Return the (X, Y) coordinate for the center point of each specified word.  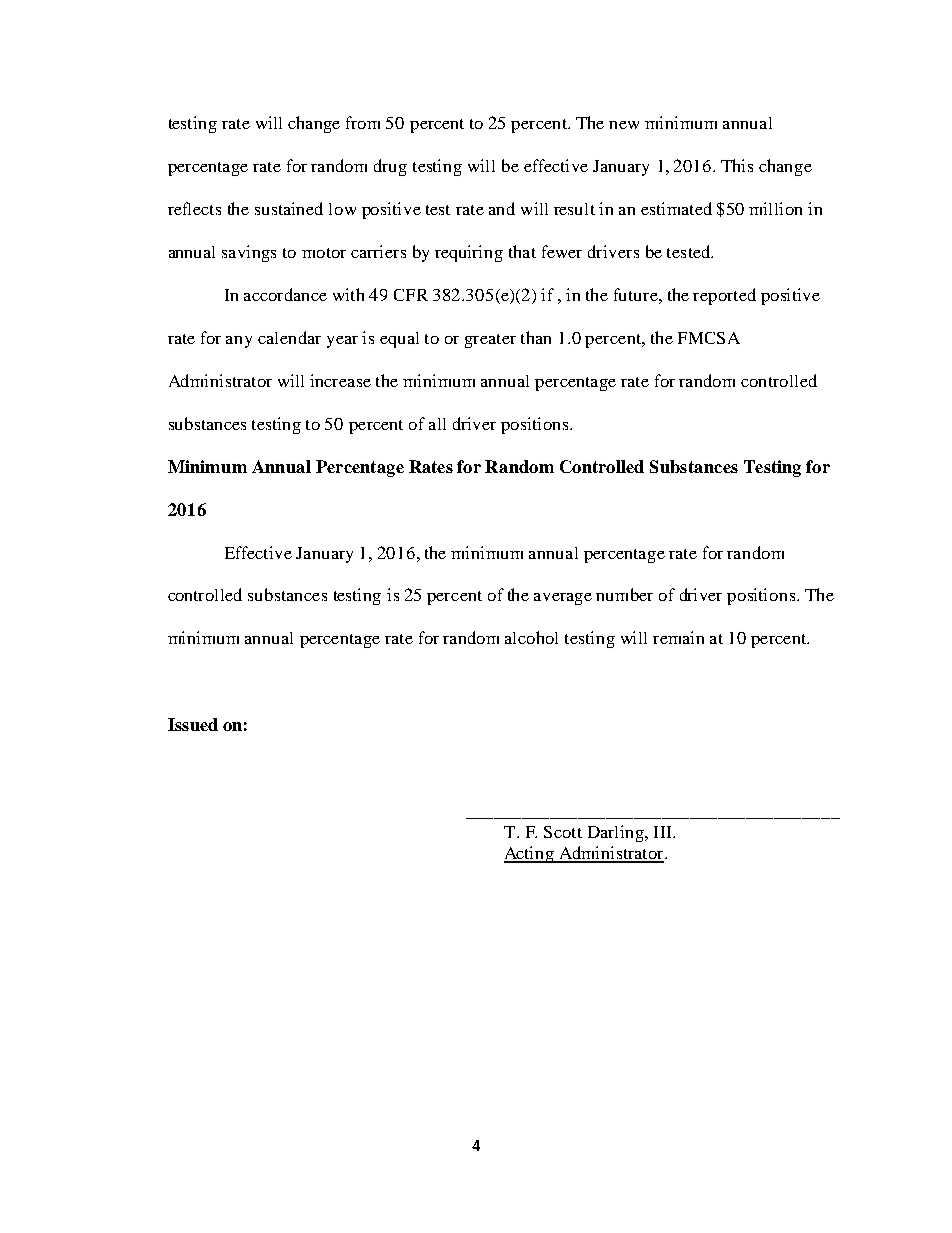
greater (490, 341)
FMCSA (709, 338)
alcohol (531, 637)
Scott (563, 832)
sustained (289, 208)
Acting (530, 854)
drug (390, 167)
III (664, 832)
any (239, 342)
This (737, 165)
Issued (193, 724)
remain (678, 637)
